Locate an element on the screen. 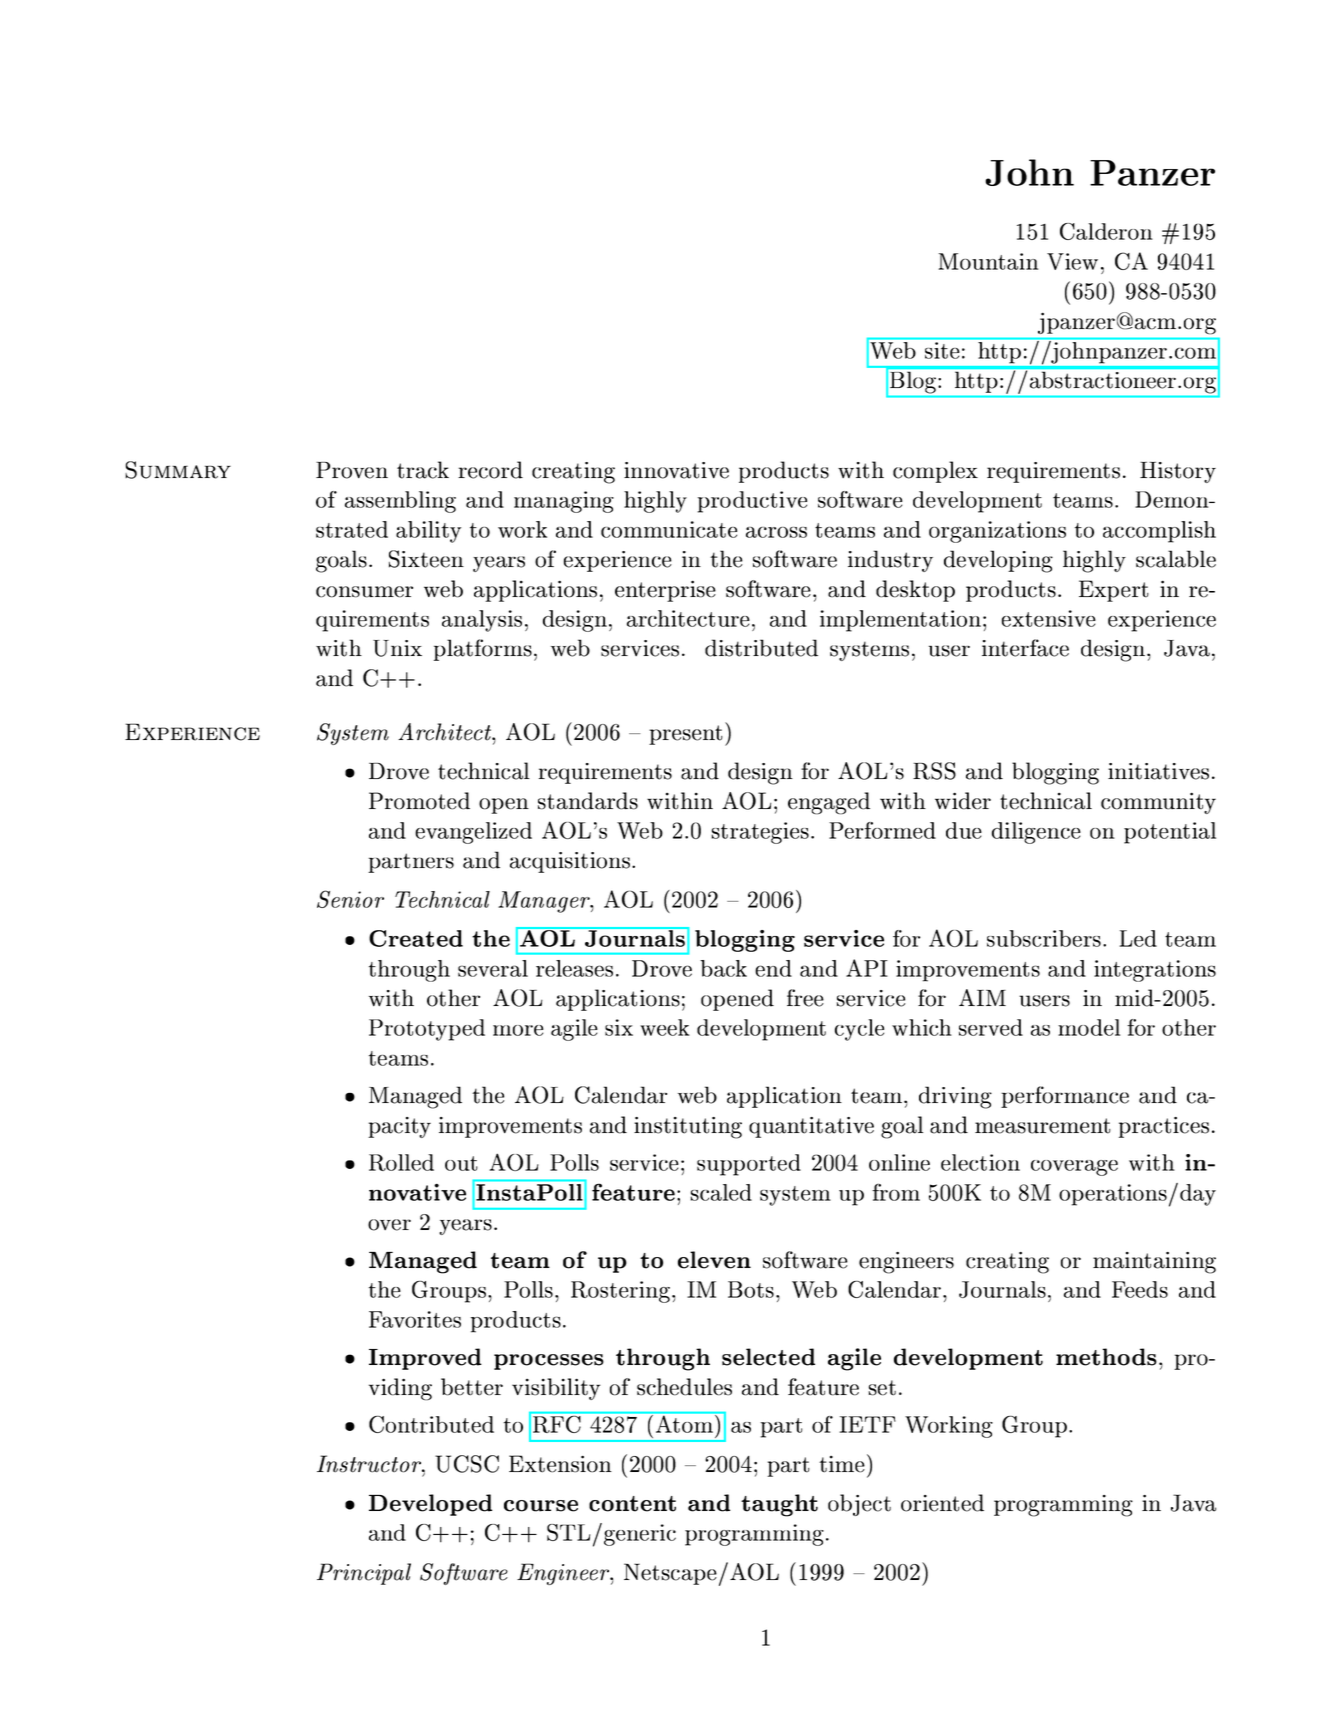  Proven is located at coordinates (352, 470).
